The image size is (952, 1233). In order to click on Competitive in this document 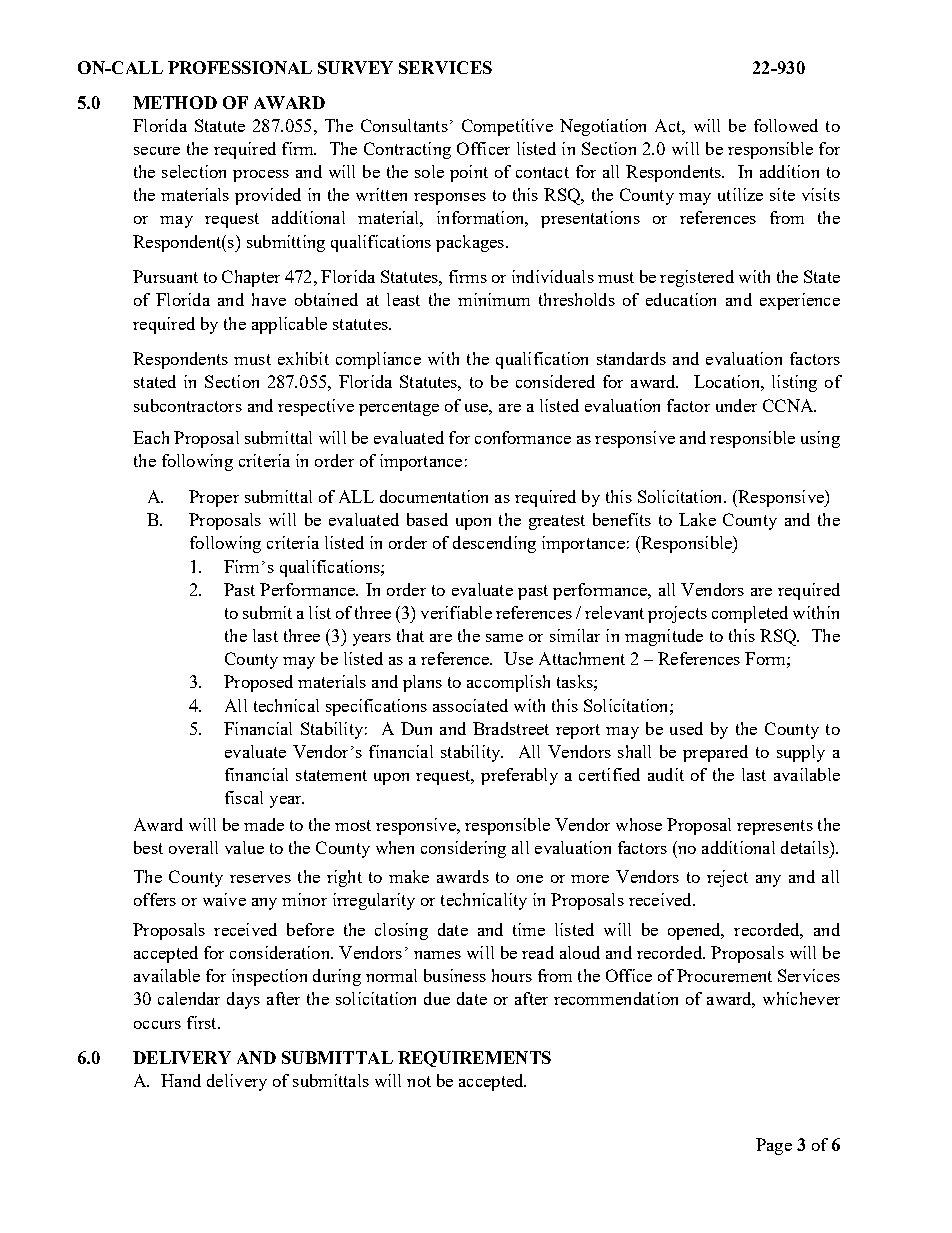, I will do `click(507, 127)`.
